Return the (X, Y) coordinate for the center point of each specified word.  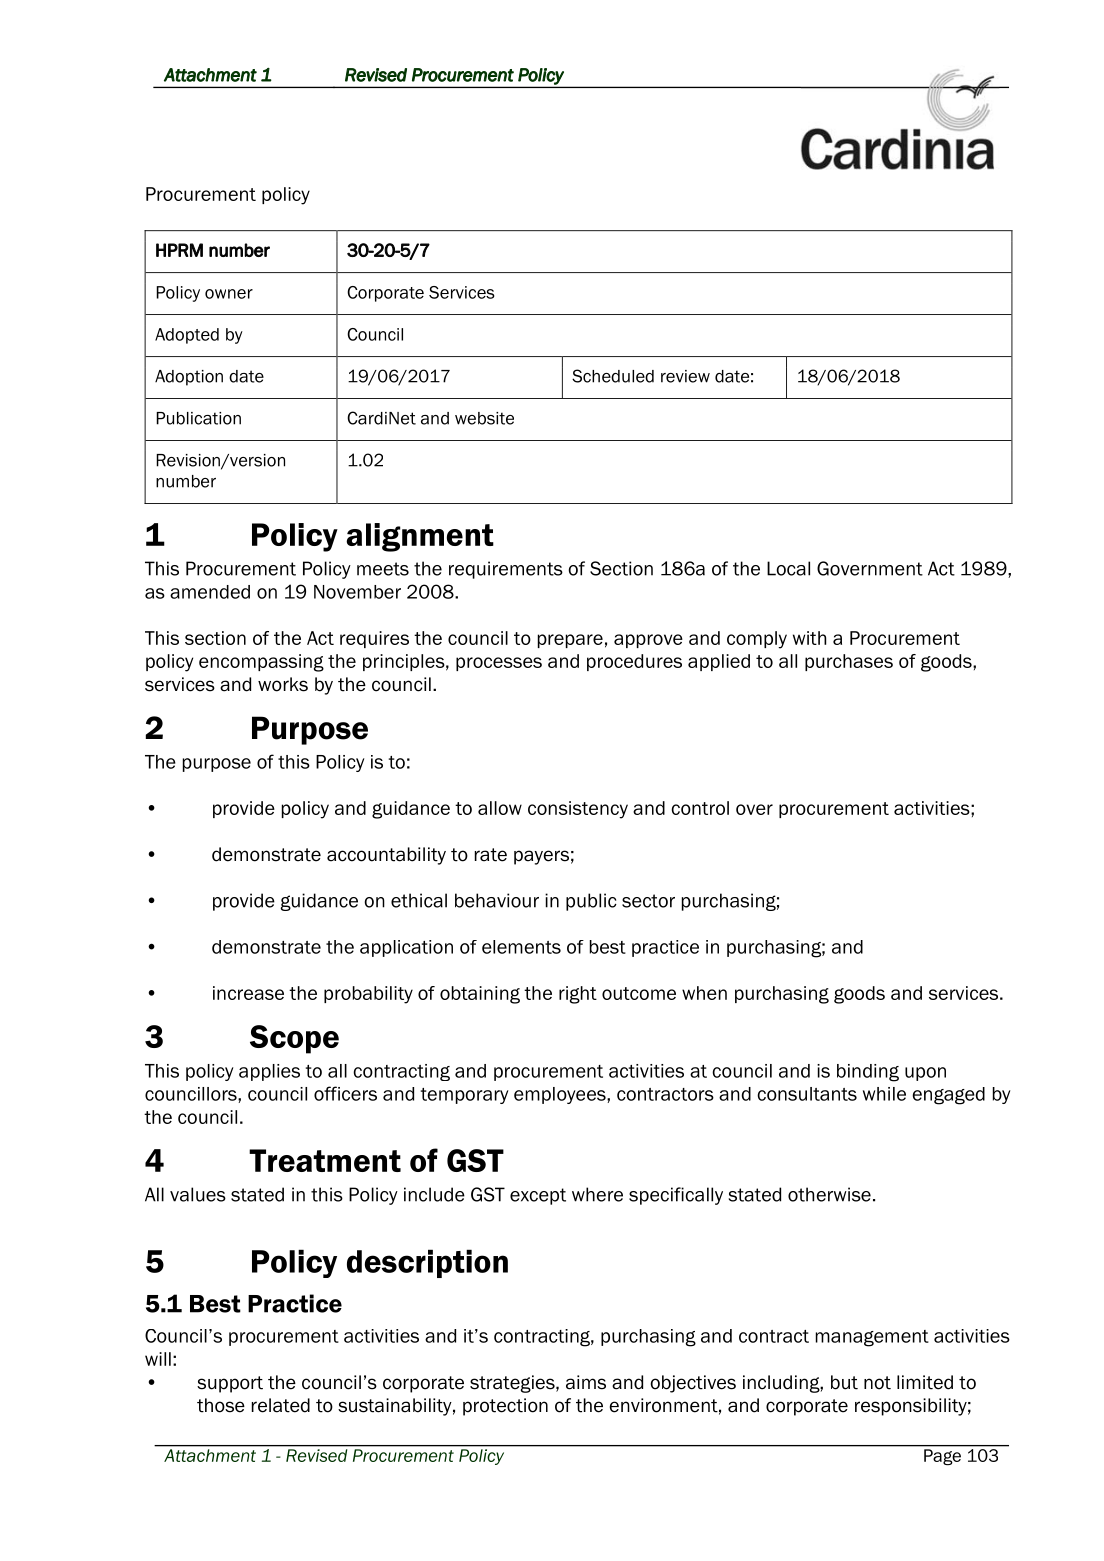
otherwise (829, 1194)
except (538, 1196)
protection (505, 1407)
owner (229, 294)
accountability (386, 856)
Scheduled (613, 376)
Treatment (325, 1160)
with (809, 638)
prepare (570, 641)
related (281, 1405)
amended (210, 592)
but (844, 1382)
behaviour (497, 900)
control (700, 808)
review (685, 376)
